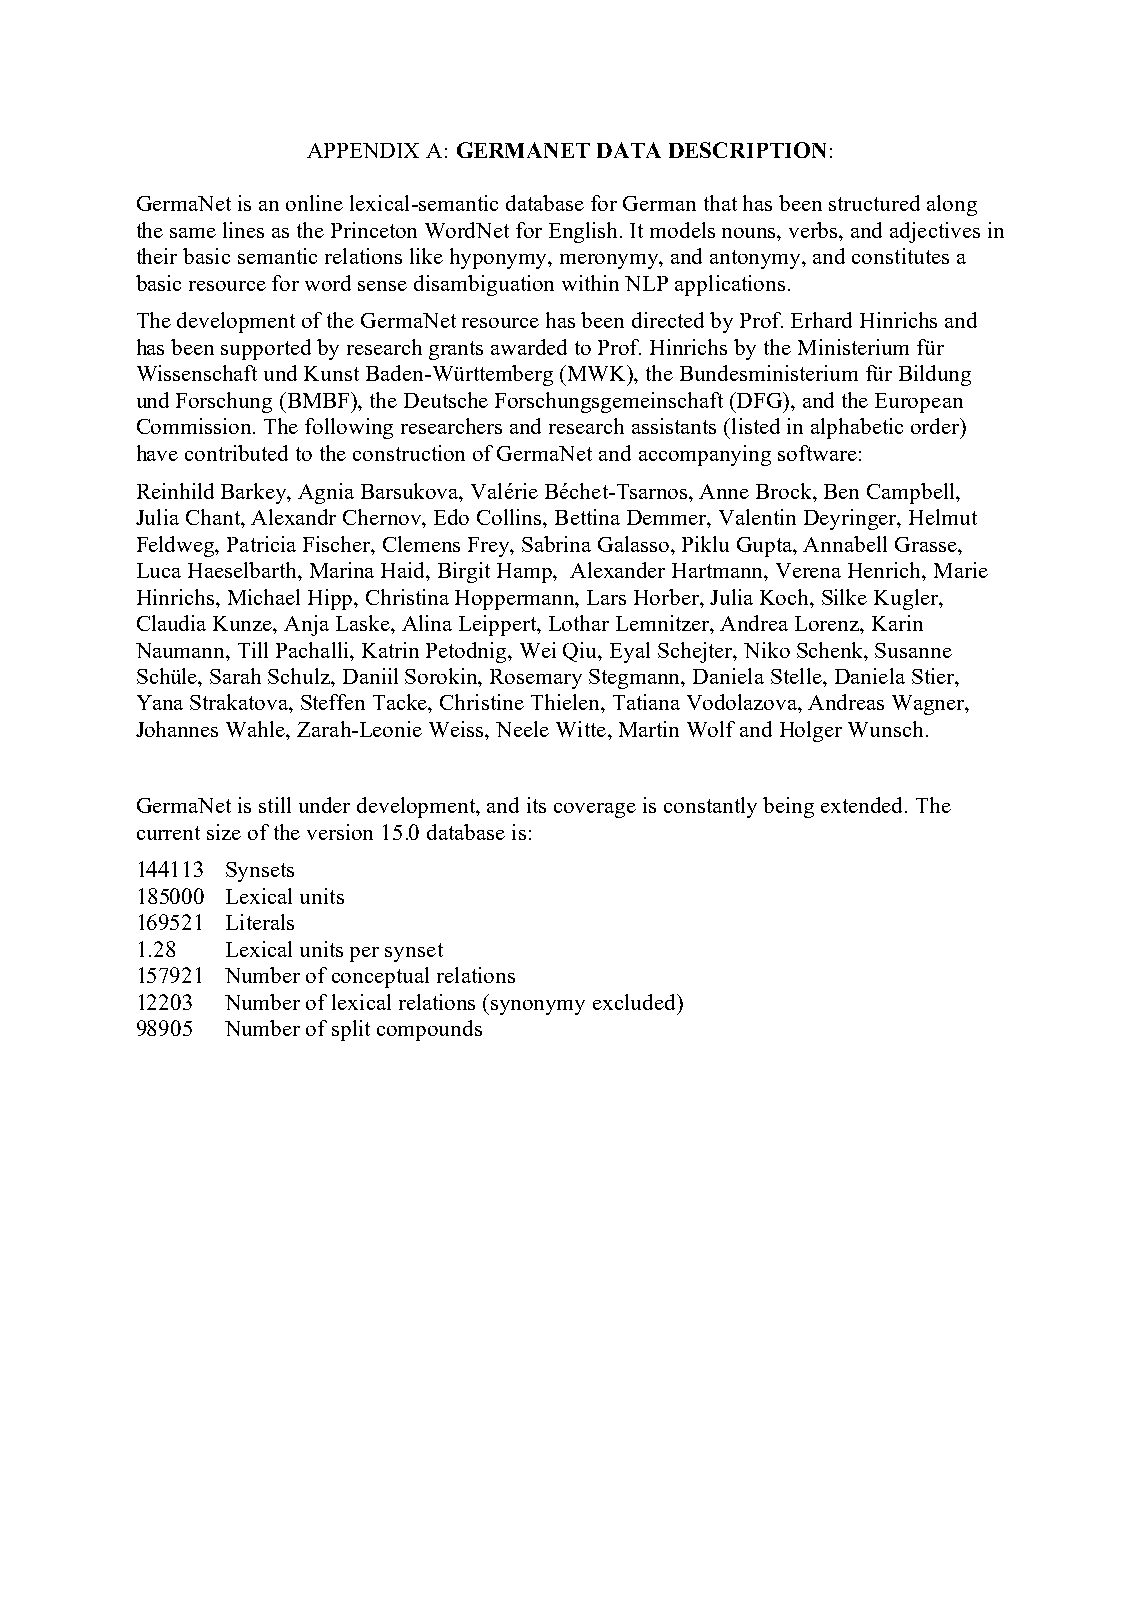 The height and width of the screenshot is (1615, 1141). I want to click on online, so click(314, 203).
